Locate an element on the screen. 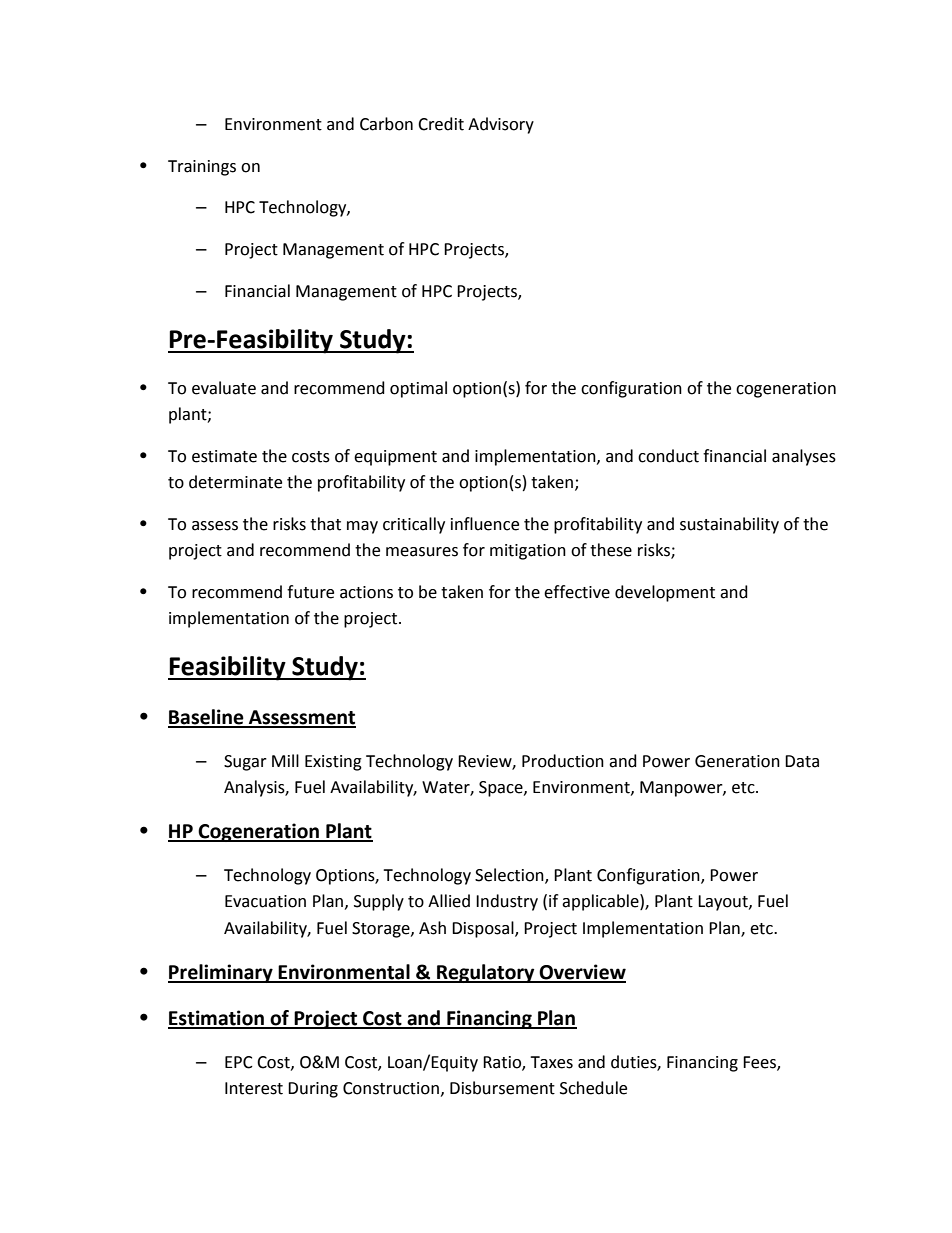 The width and height of the screenshot is (952, 1233). development is located at coordinates (665, 593).
